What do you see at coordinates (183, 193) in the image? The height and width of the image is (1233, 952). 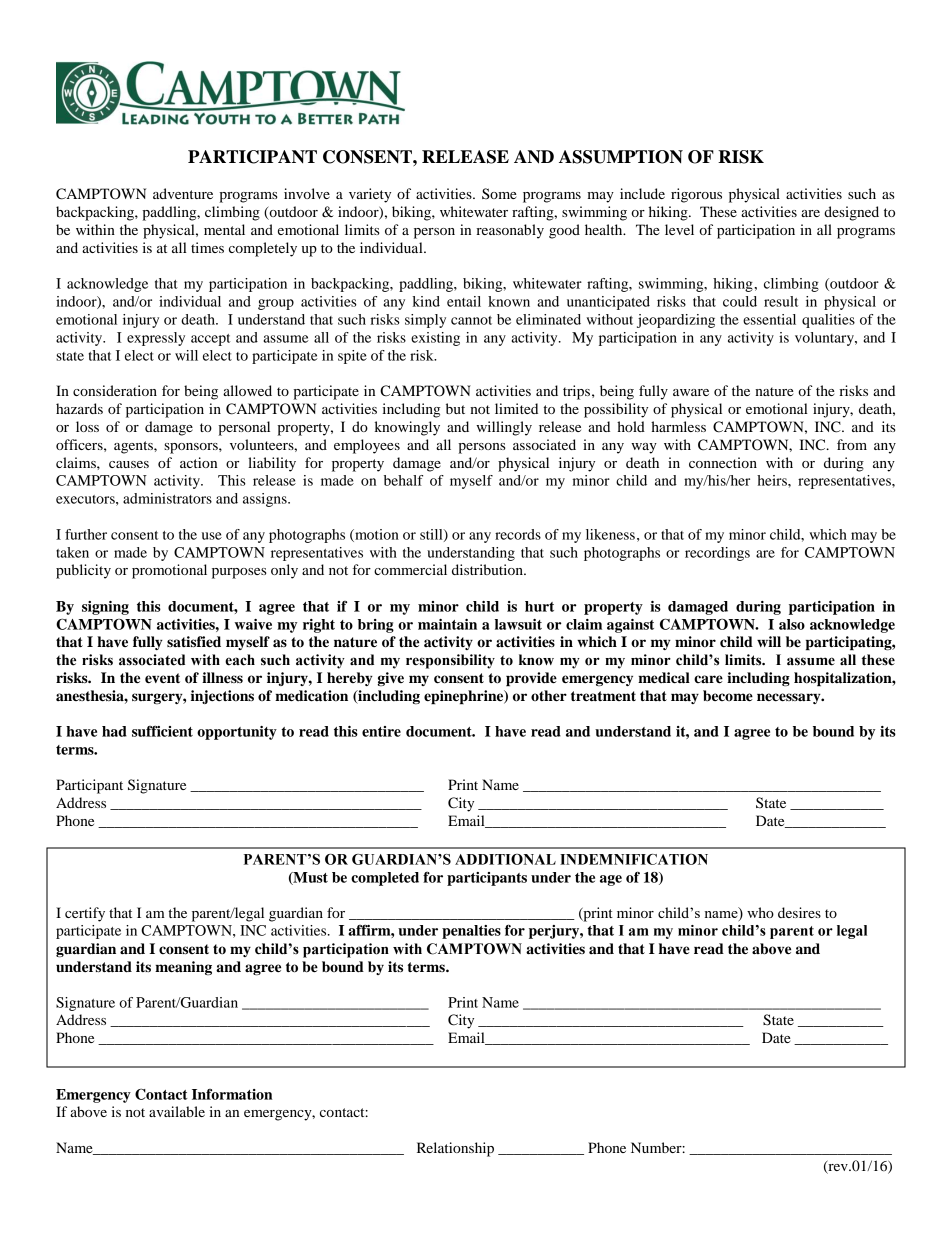 I see `adventure` at bounding box center [183, 193].
